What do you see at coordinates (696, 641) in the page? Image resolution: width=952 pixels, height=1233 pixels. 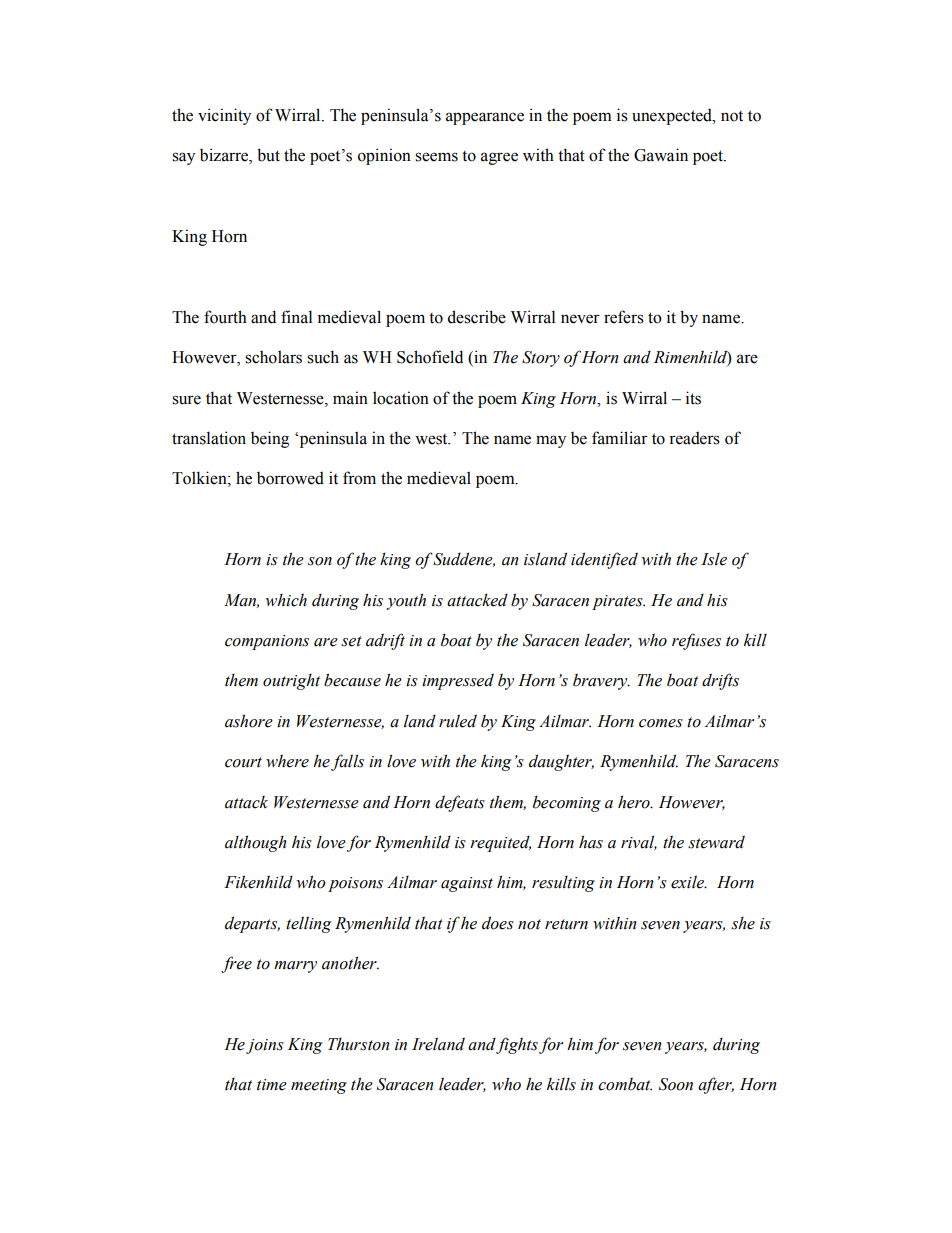 I see `refuses` at bounding box center [696, 641].
